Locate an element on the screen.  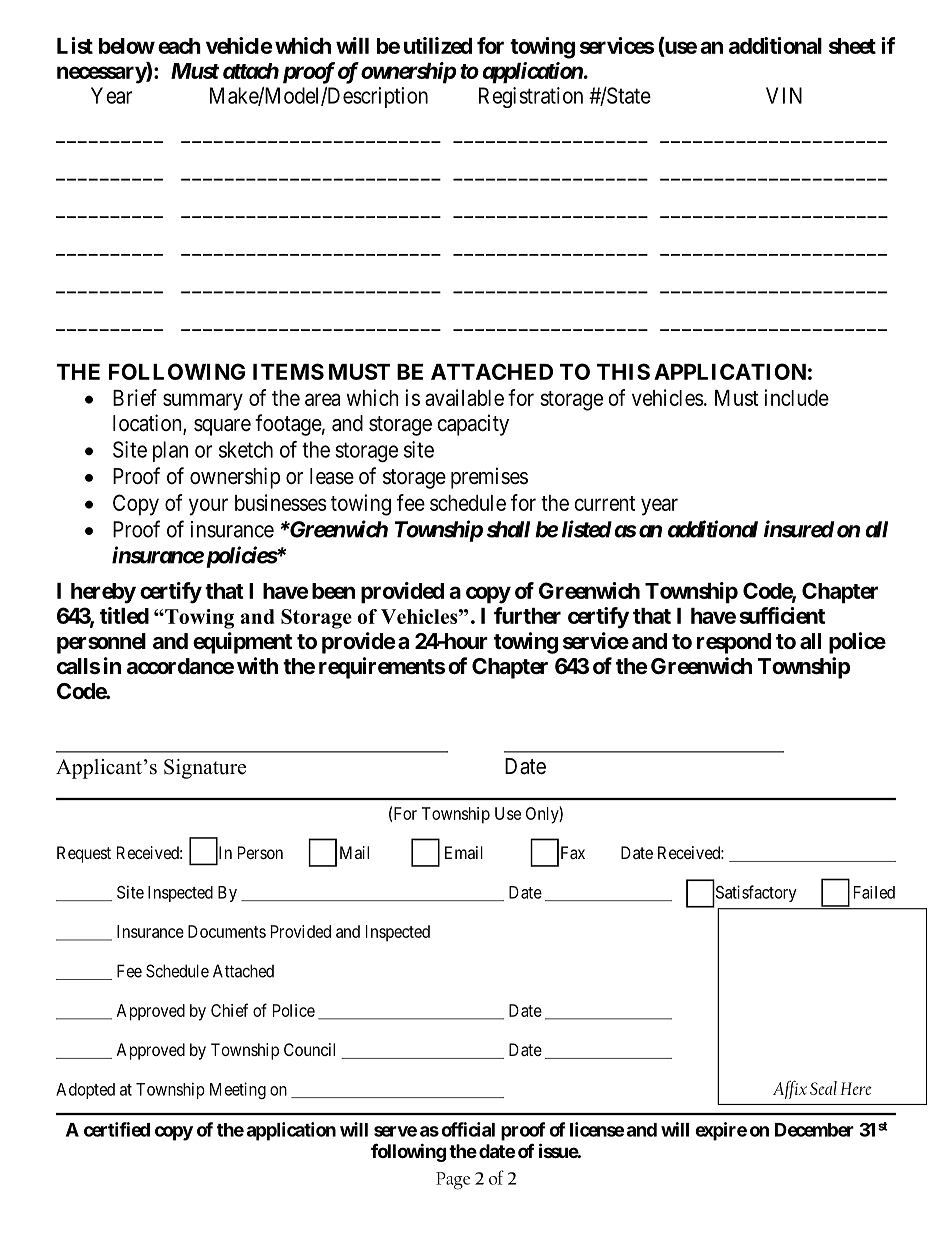
VIN is located at coordinates (784, 95).
